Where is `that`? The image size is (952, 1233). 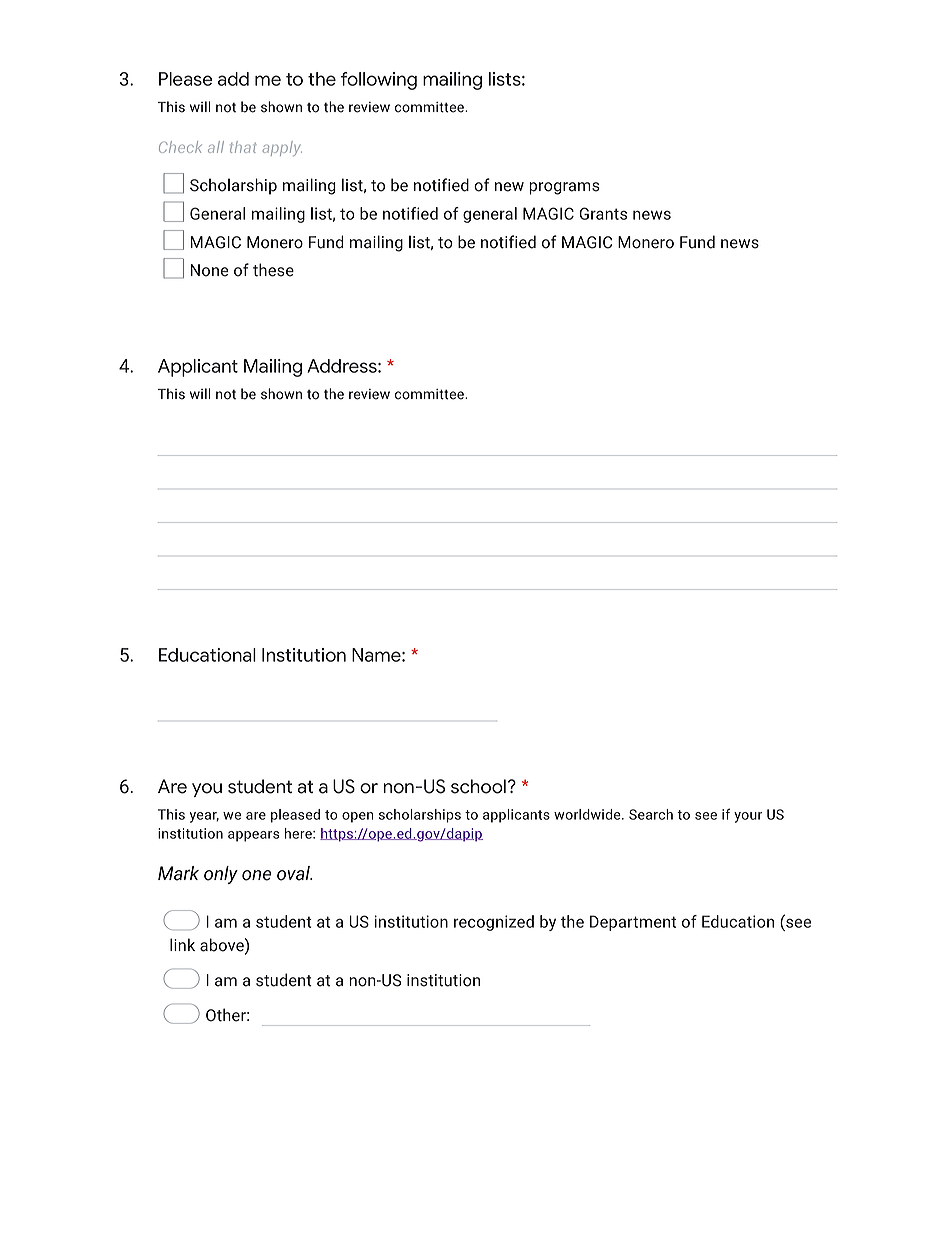
that is located at coordinates (243, 147).
